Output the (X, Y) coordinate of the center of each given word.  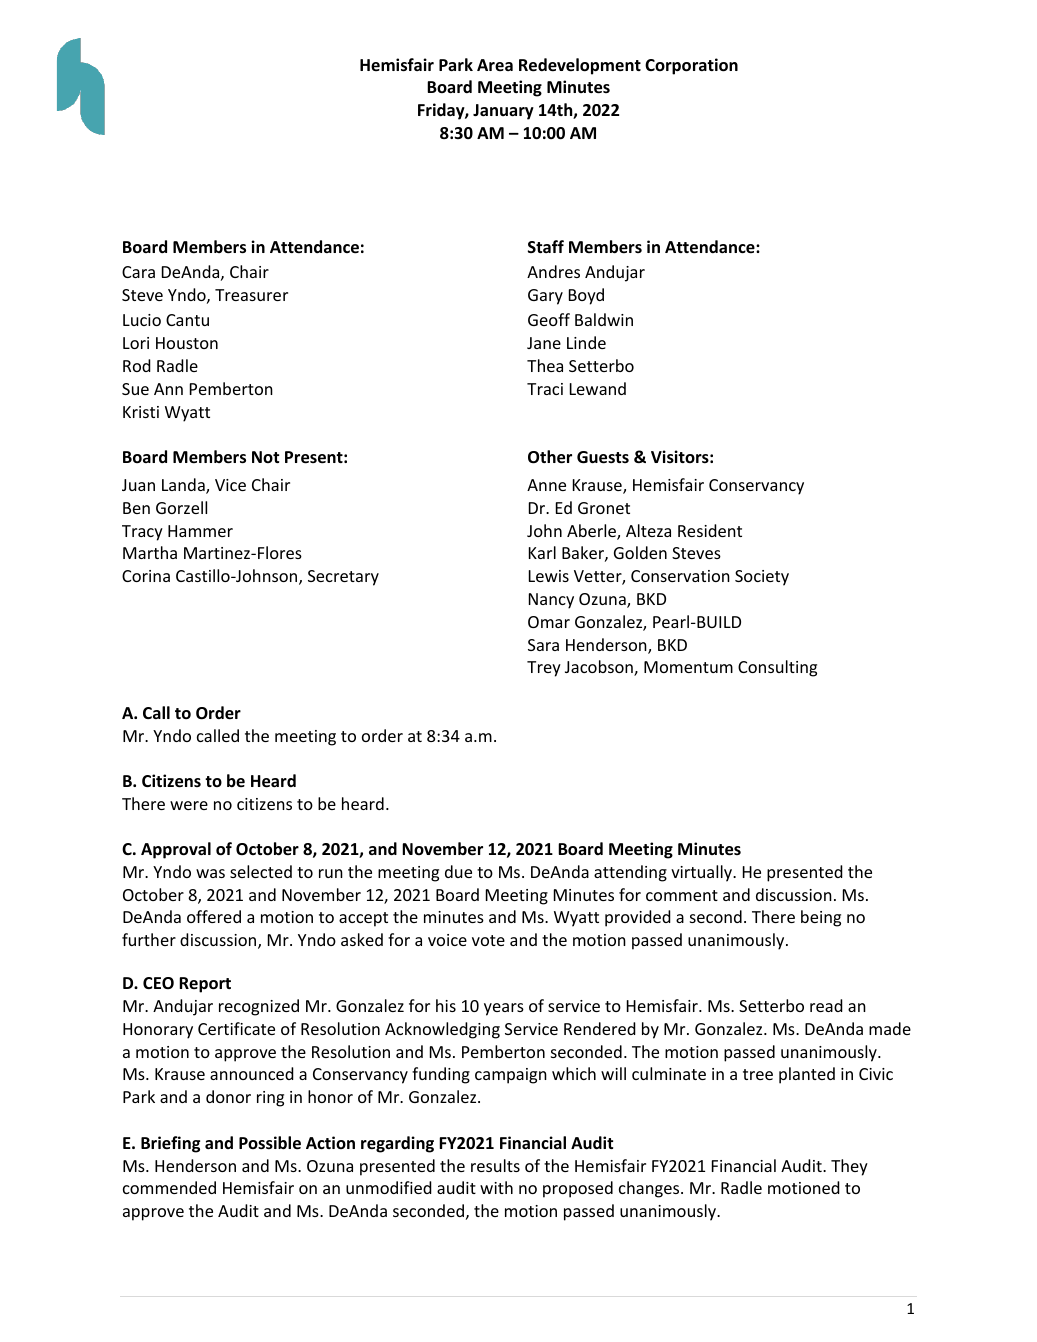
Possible (270, 1143)
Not (265, 457)
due (458, 871)
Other (550, 457)
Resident (710, 530)
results (495, 1165)
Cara (138, 272)
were (189, 805)
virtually (703, 873)
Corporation (691, 66)
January (503, 112)
